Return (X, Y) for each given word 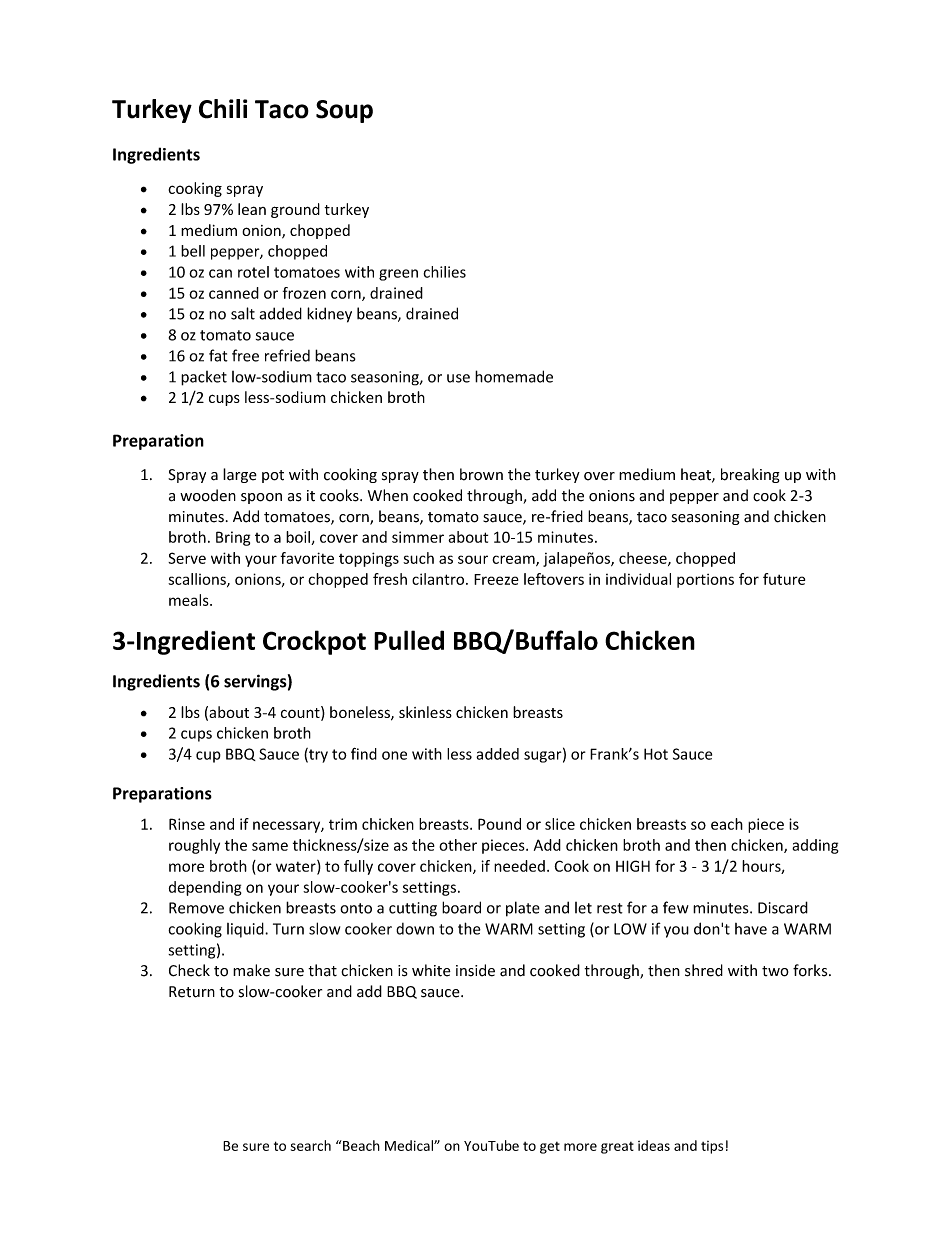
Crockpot (314, 642)
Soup (344, 111)
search (311, 1145)
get (550, 1148)
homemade (514, 376)
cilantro (439, 579)
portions (705, 581)
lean (252, 209)
